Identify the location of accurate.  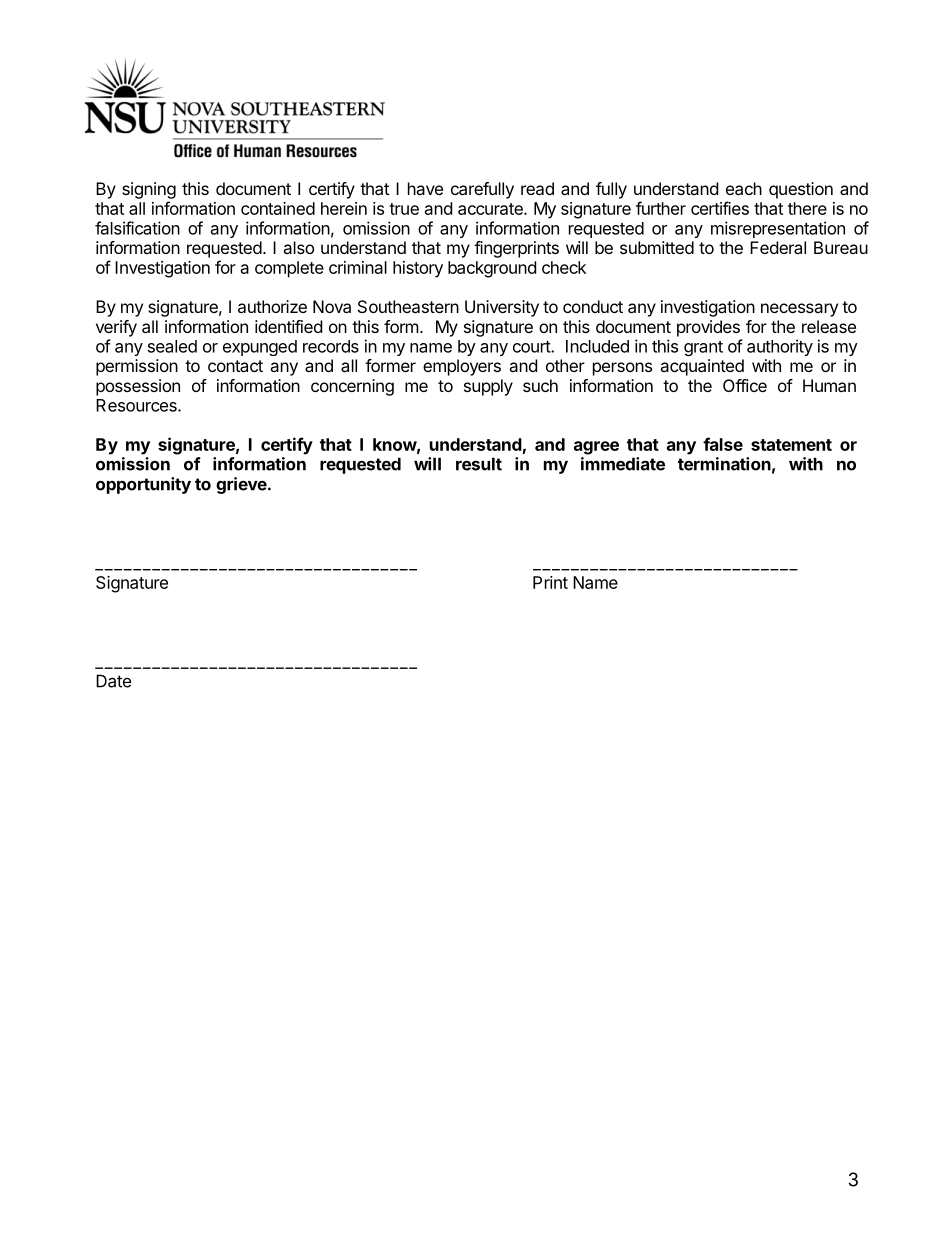
(491, 209).
